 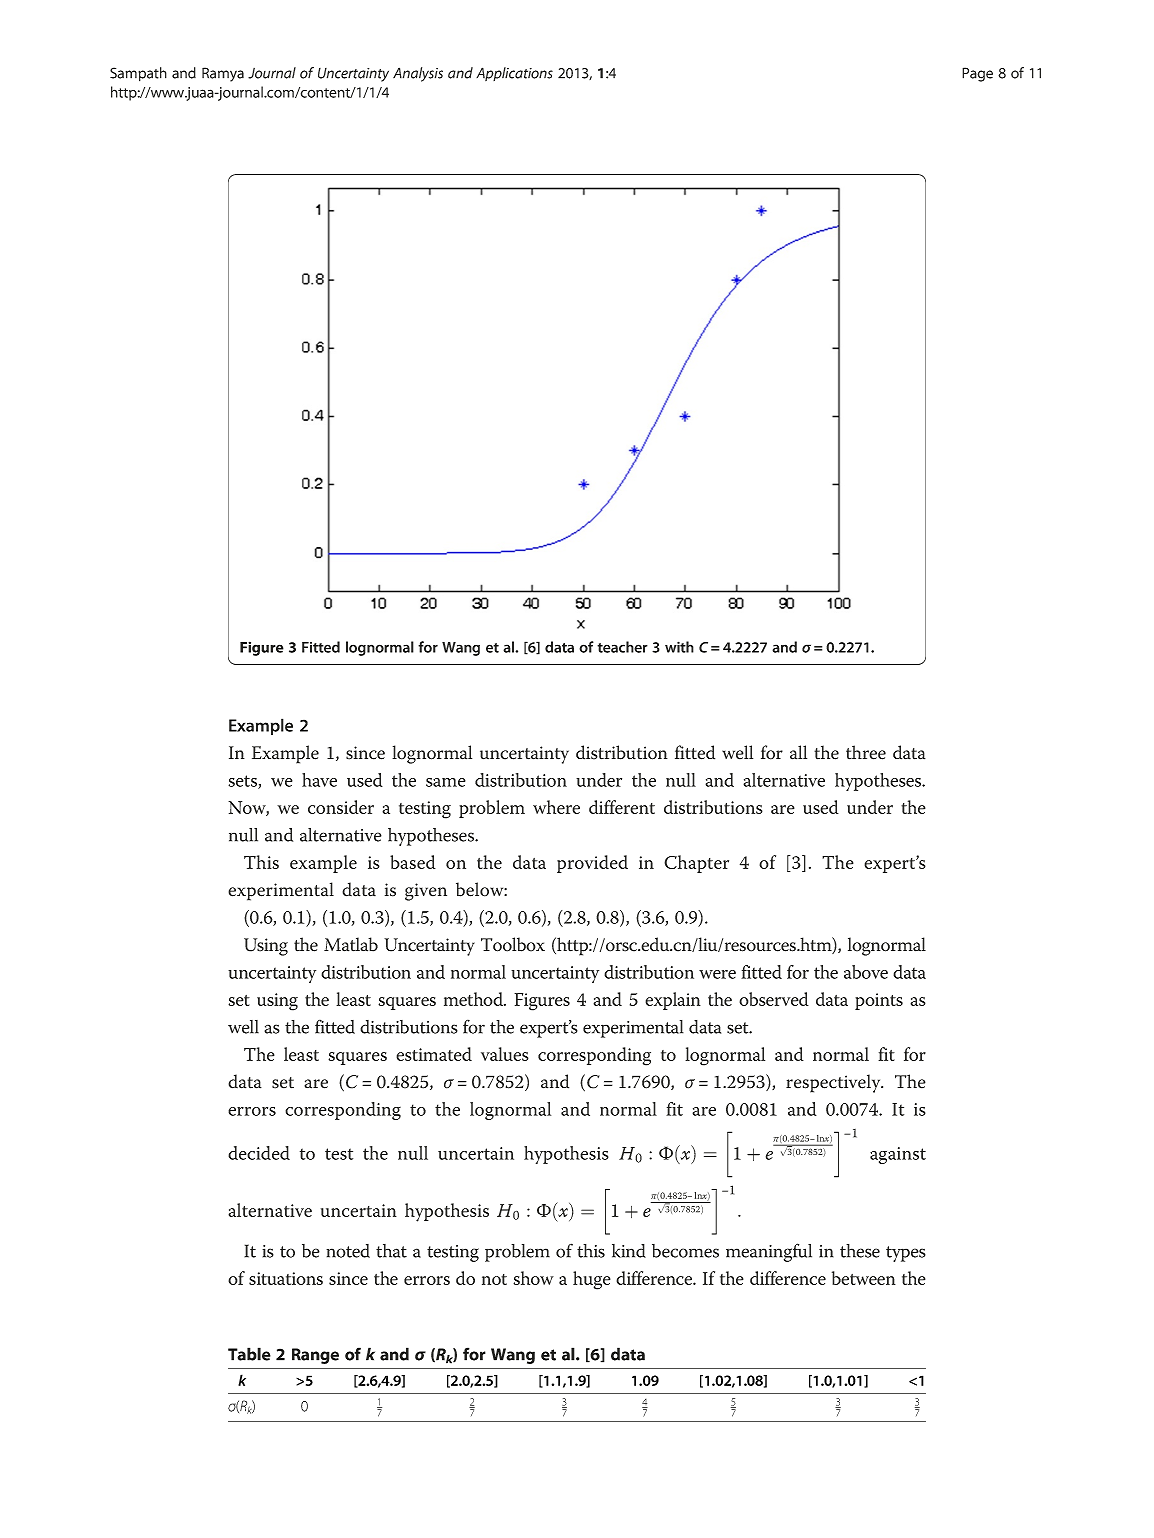 What do you see at coordinates (622, 647) in the screenshot?
I see `teacher` at bounding box center [622, 647].
